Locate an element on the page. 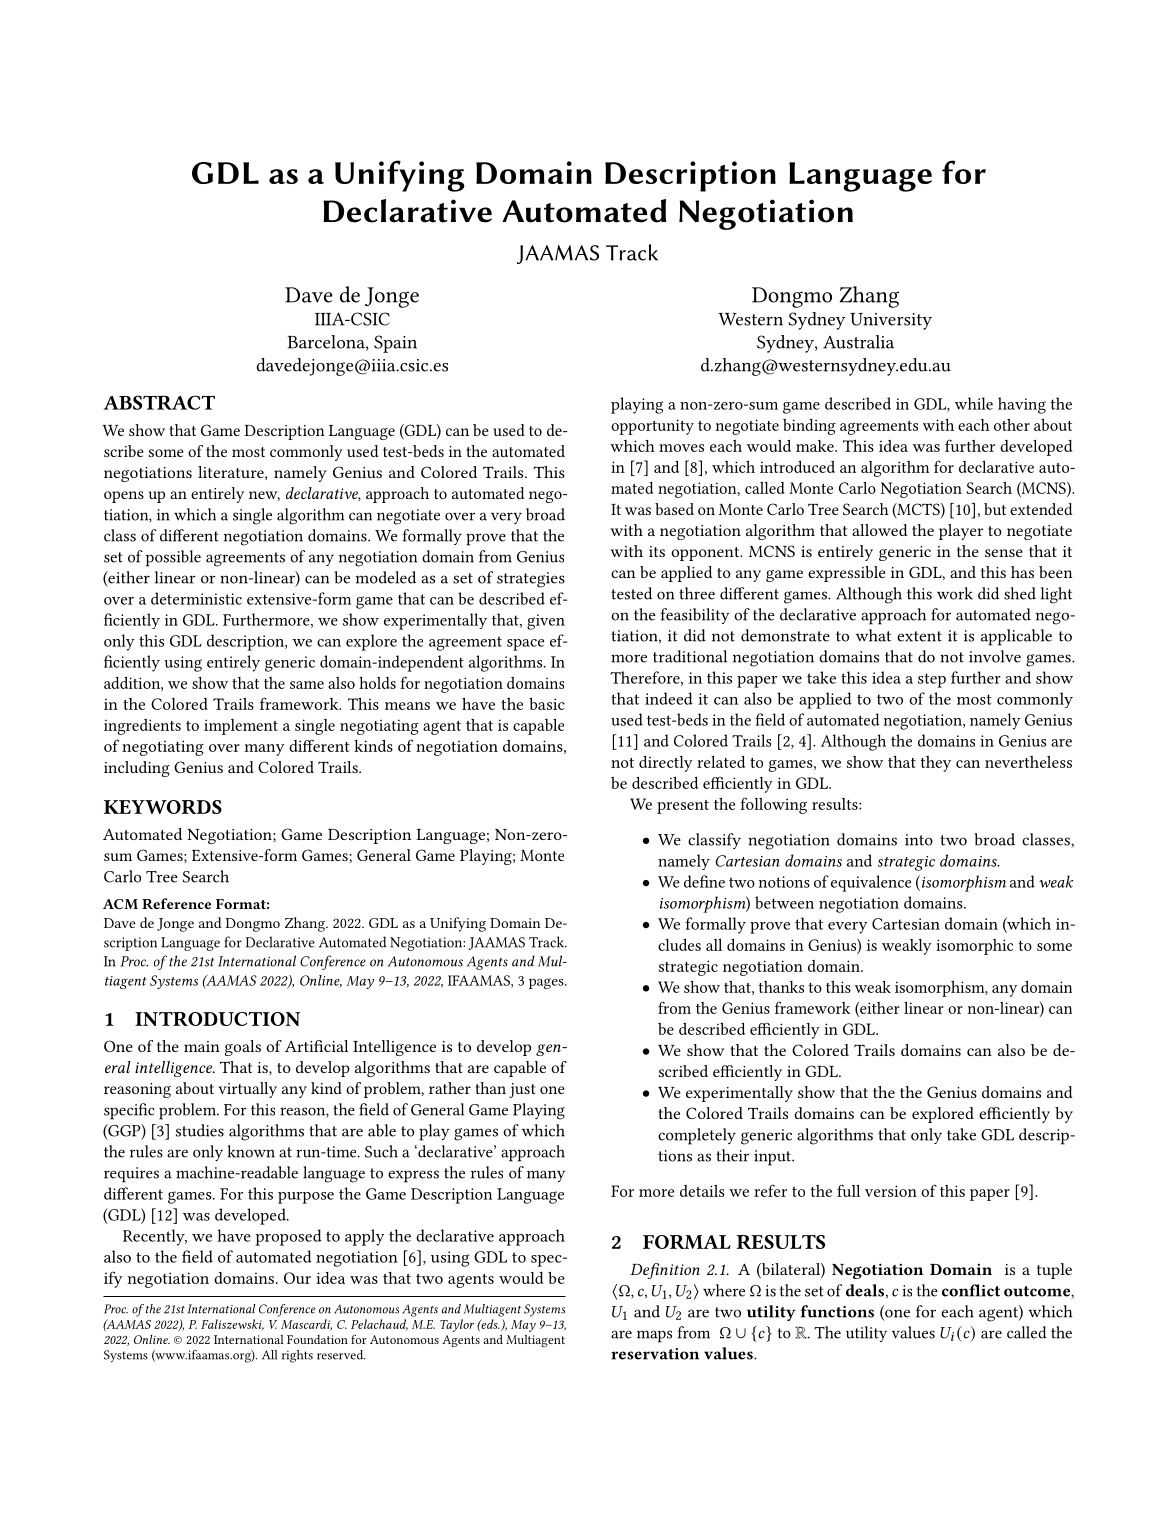  opportunity is located at coordinates (652, 427).
